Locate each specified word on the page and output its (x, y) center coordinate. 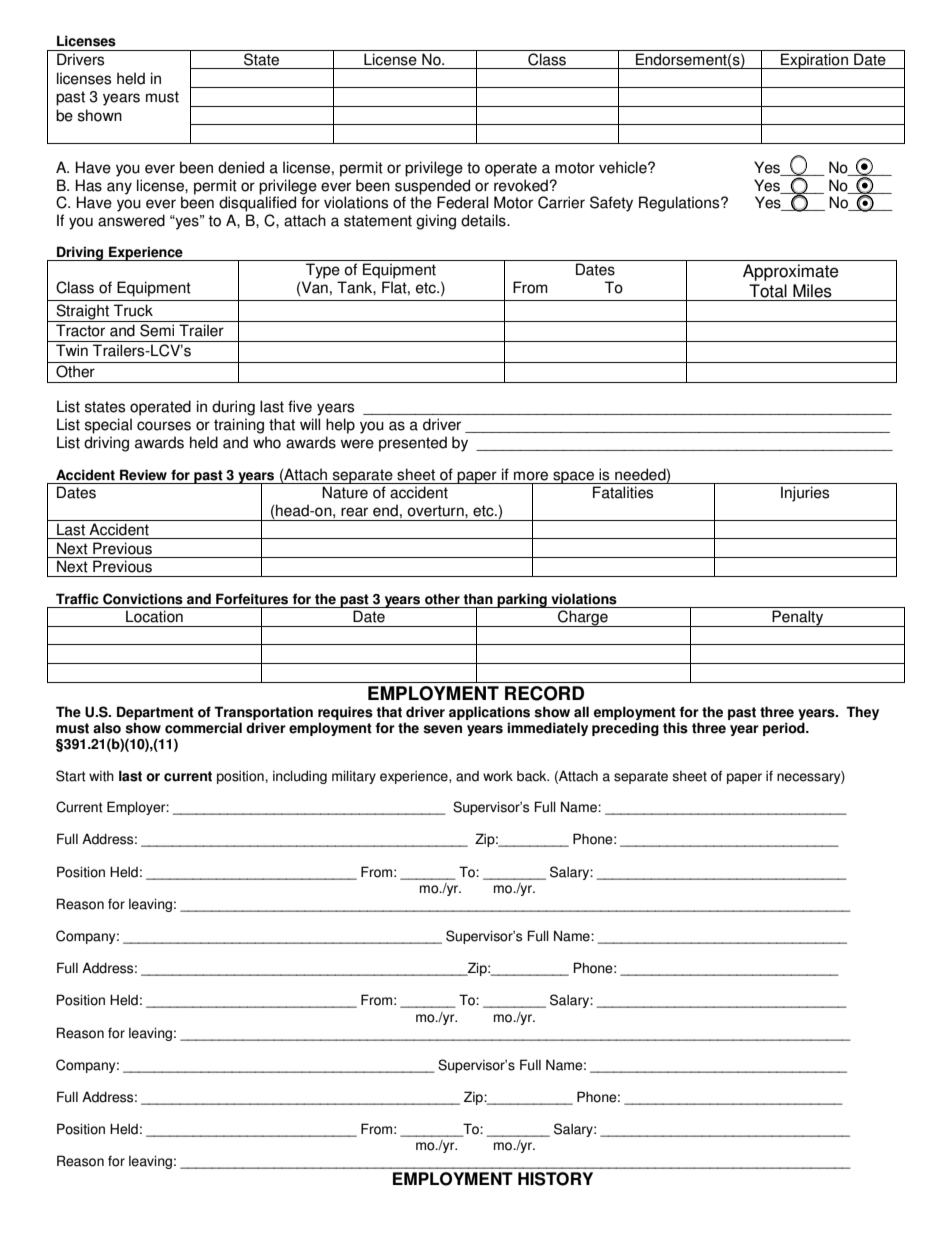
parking (522, 600)
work (498, 776)
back (533, 776)
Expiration (814, 61)
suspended (432, 187)
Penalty (798, 618)
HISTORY (555, 1179)
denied (241, 167)
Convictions (143, 599)
